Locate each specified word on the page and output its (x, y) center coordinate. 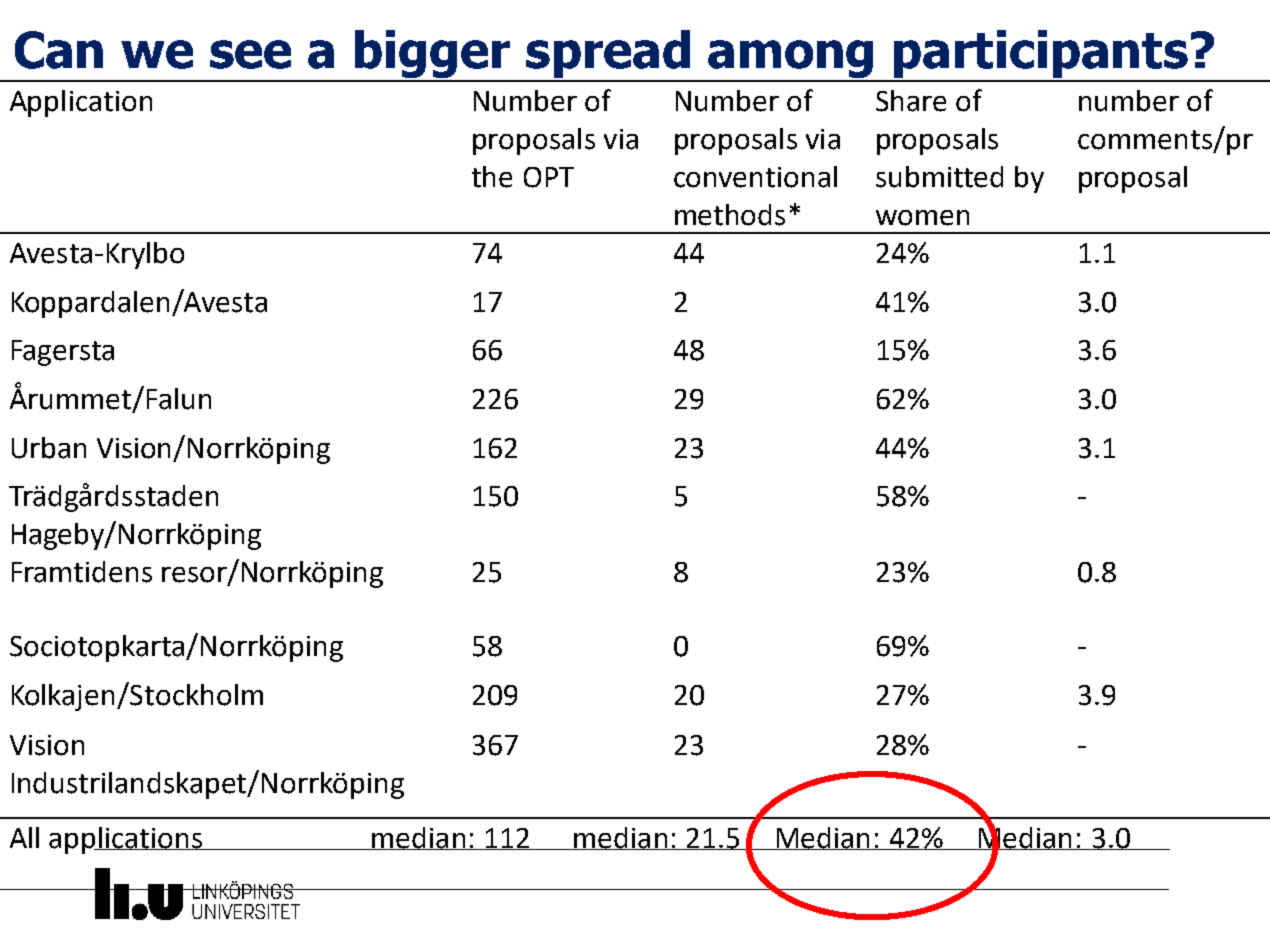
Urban (49, 448)
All (24, 837)
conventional (755, 177)
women (922, 218)
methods (730, 215)
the (492, 177)
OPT (549, 177)
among (791, 60)
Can (59, 50)
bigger (432, 55)
